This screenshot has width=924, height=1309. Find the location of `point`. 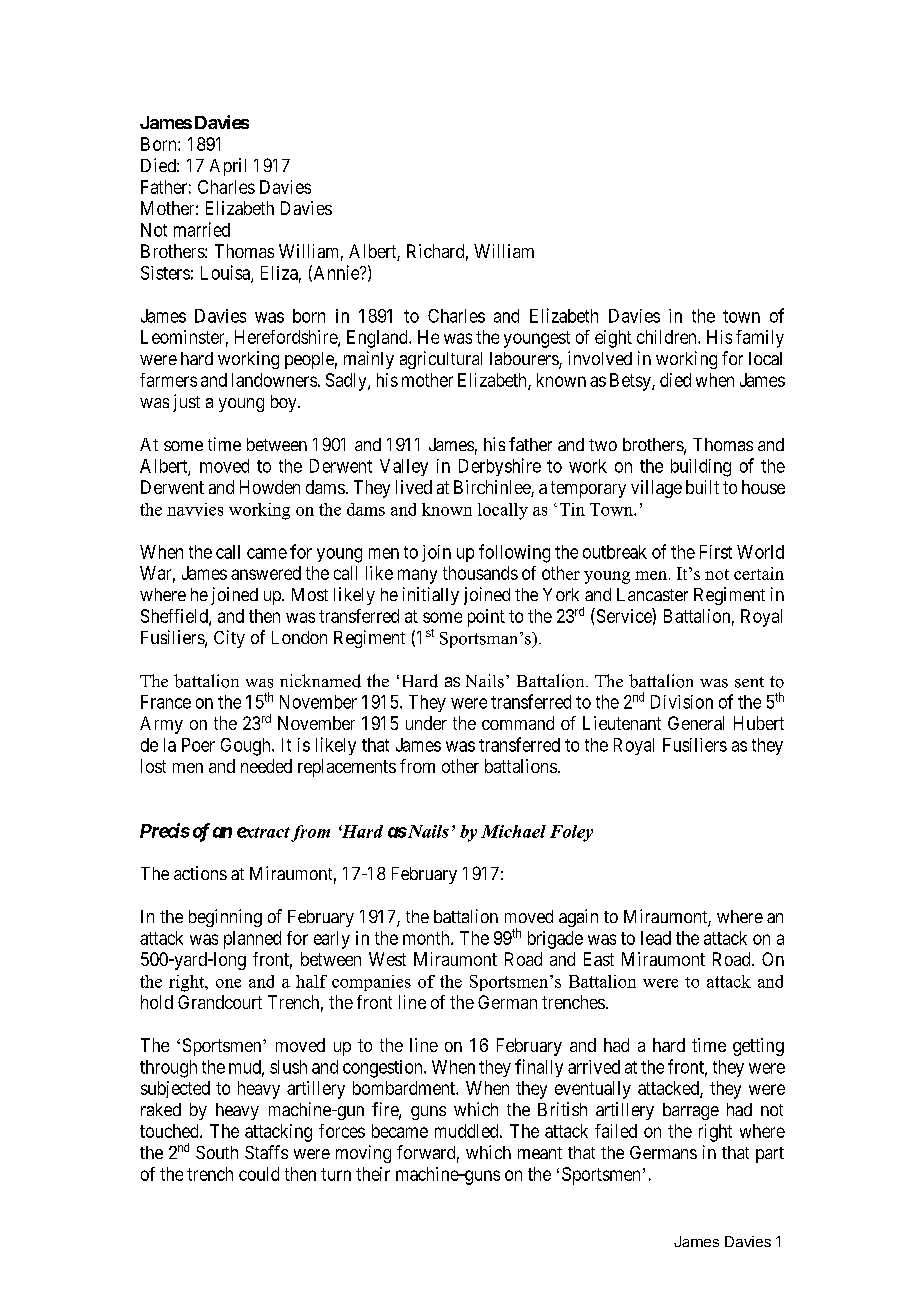

point is located at coordinates (486, 618).
